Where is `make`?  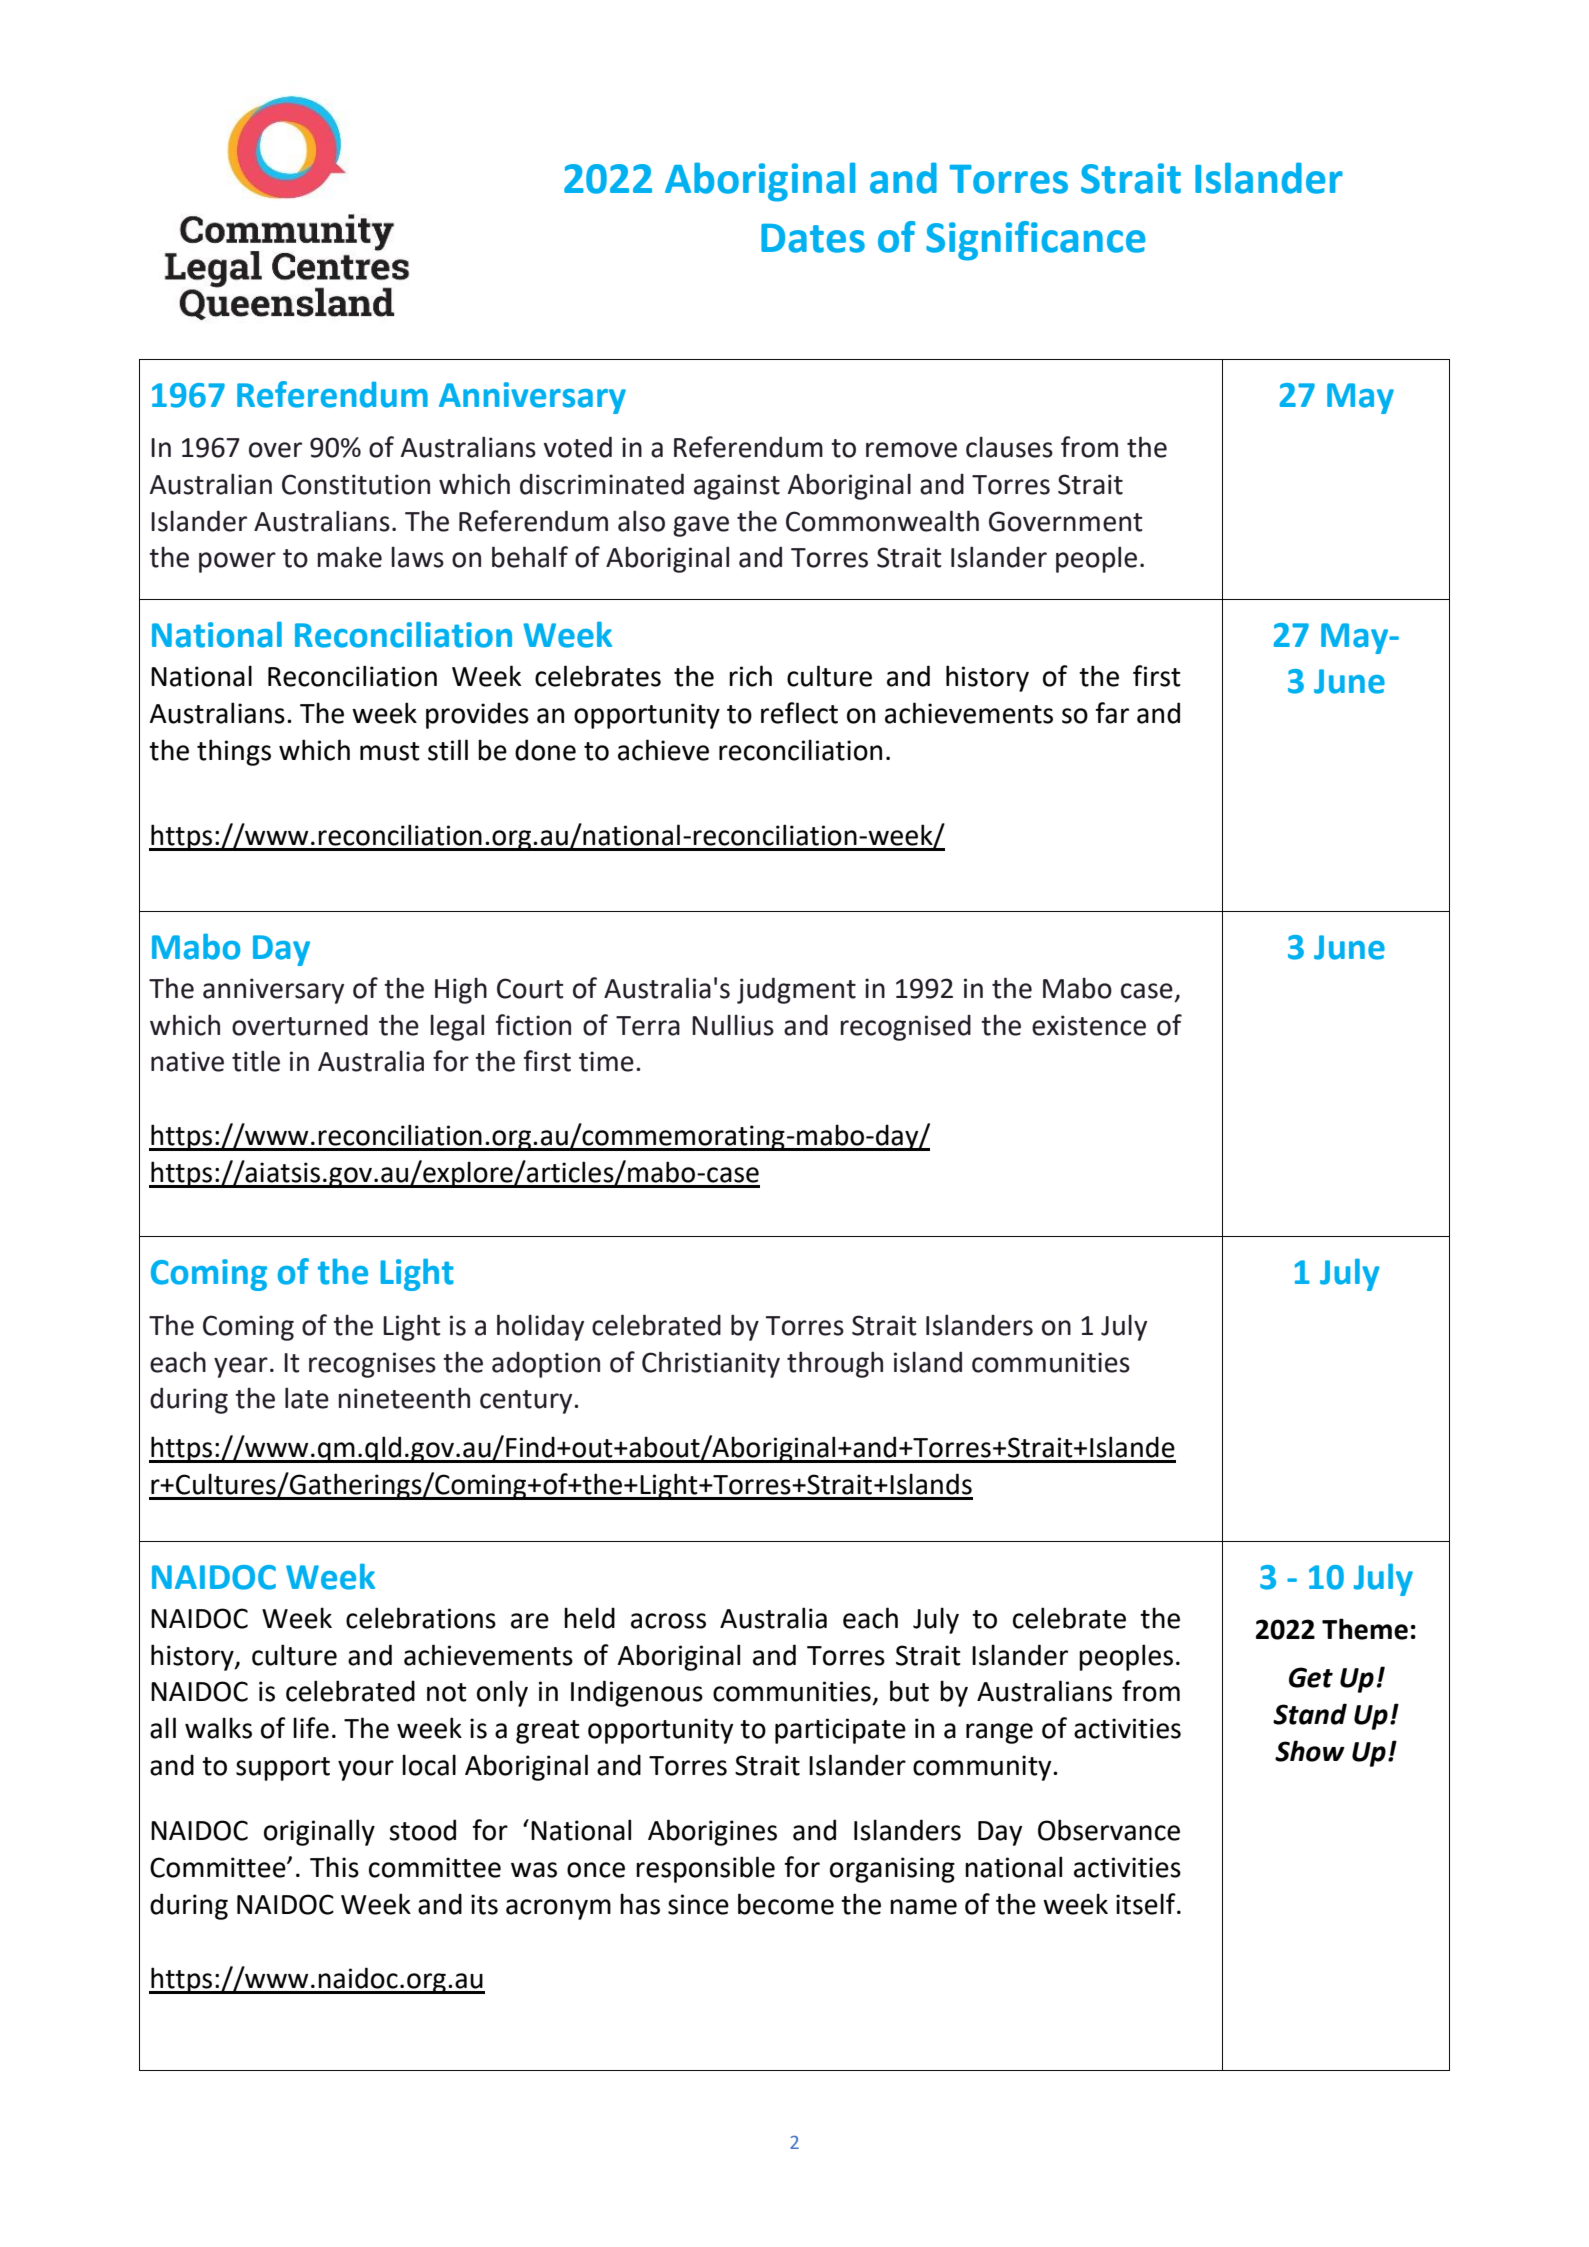
make is located at coordinates (350, 557).
